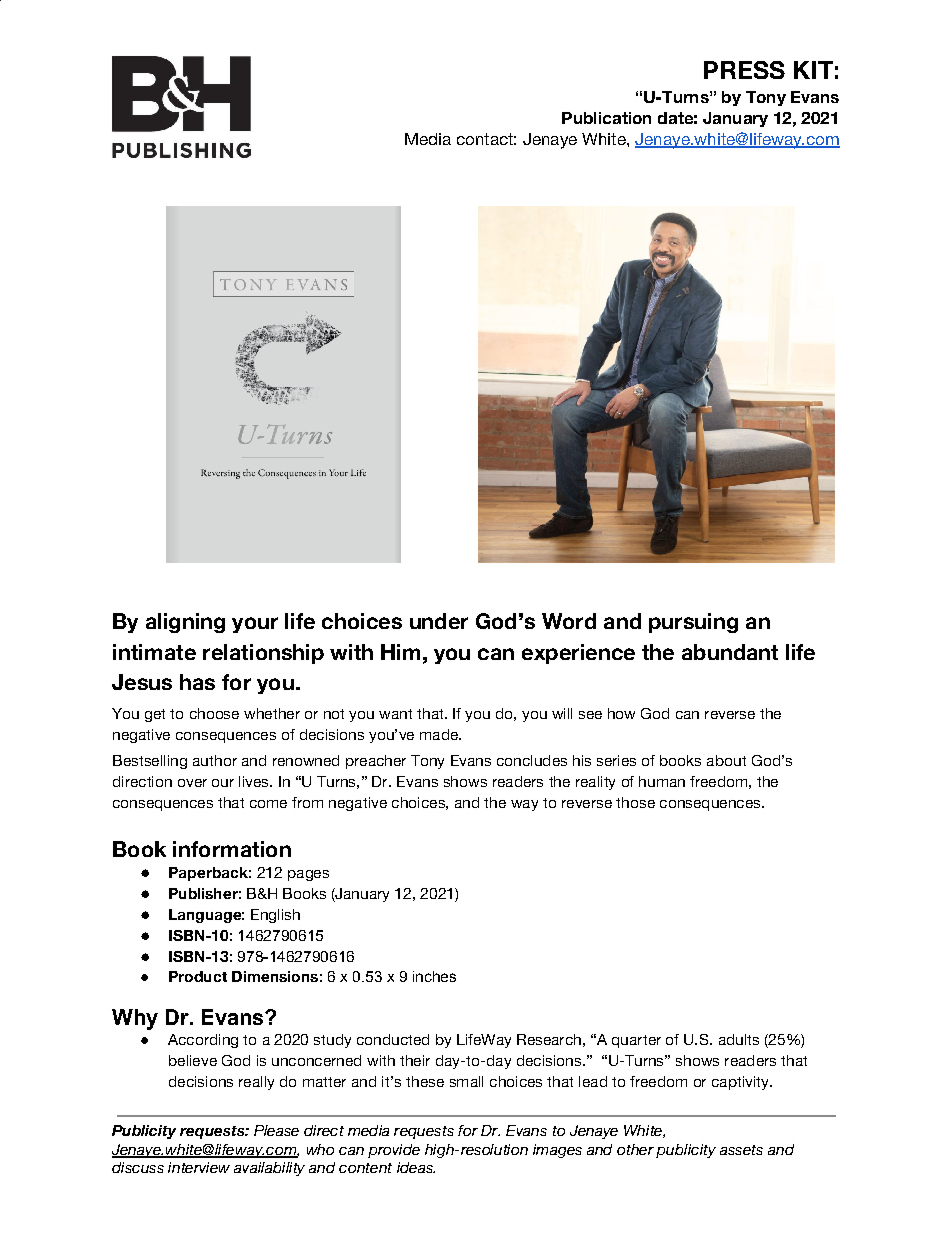 This document has width=952, height=1233. What do you see at coordinates (440, 734) in the document?
I see `made` at bounding box center [440, 734].
